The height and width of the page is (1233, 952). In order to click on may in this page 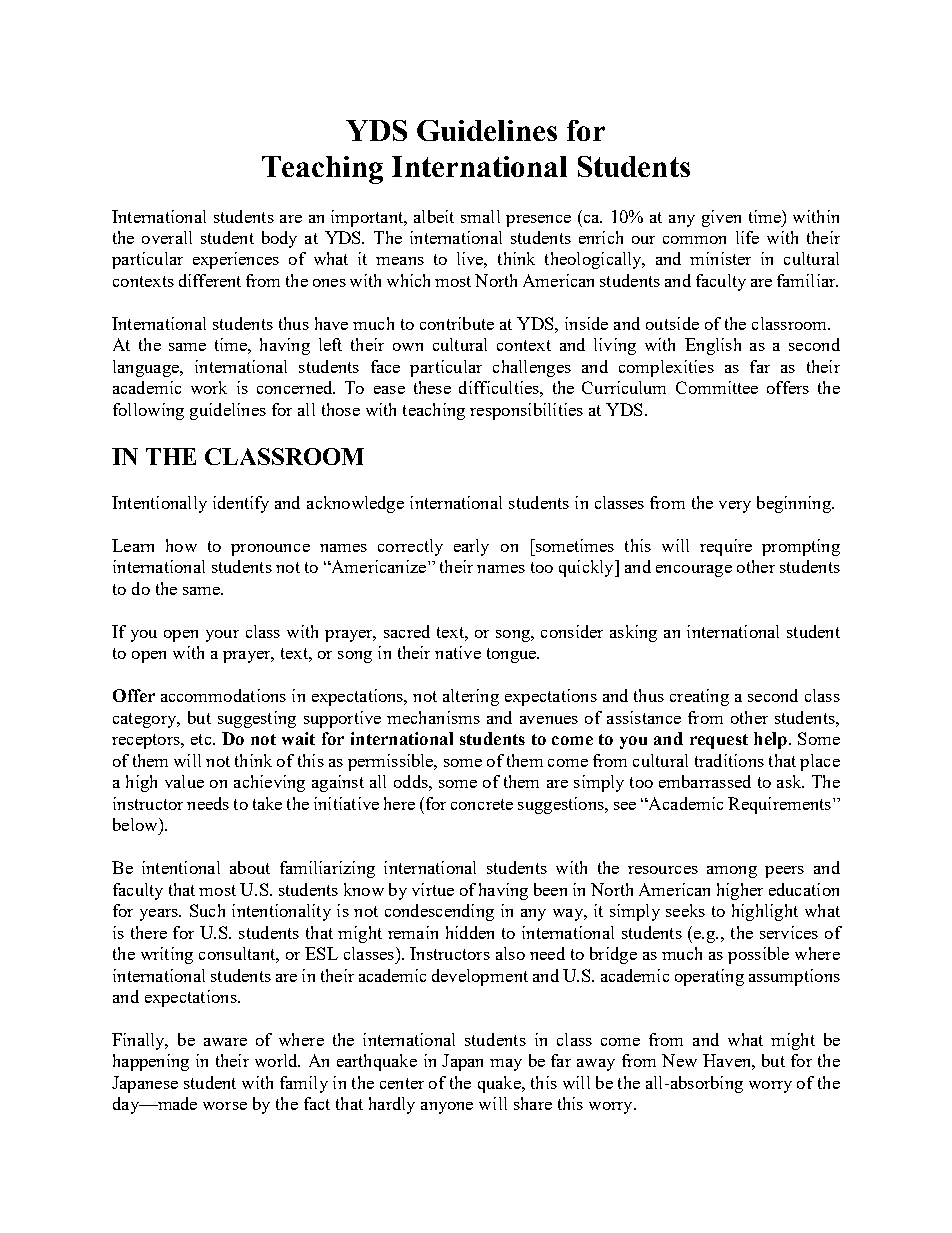, I will do `click(506, 1065)`.
